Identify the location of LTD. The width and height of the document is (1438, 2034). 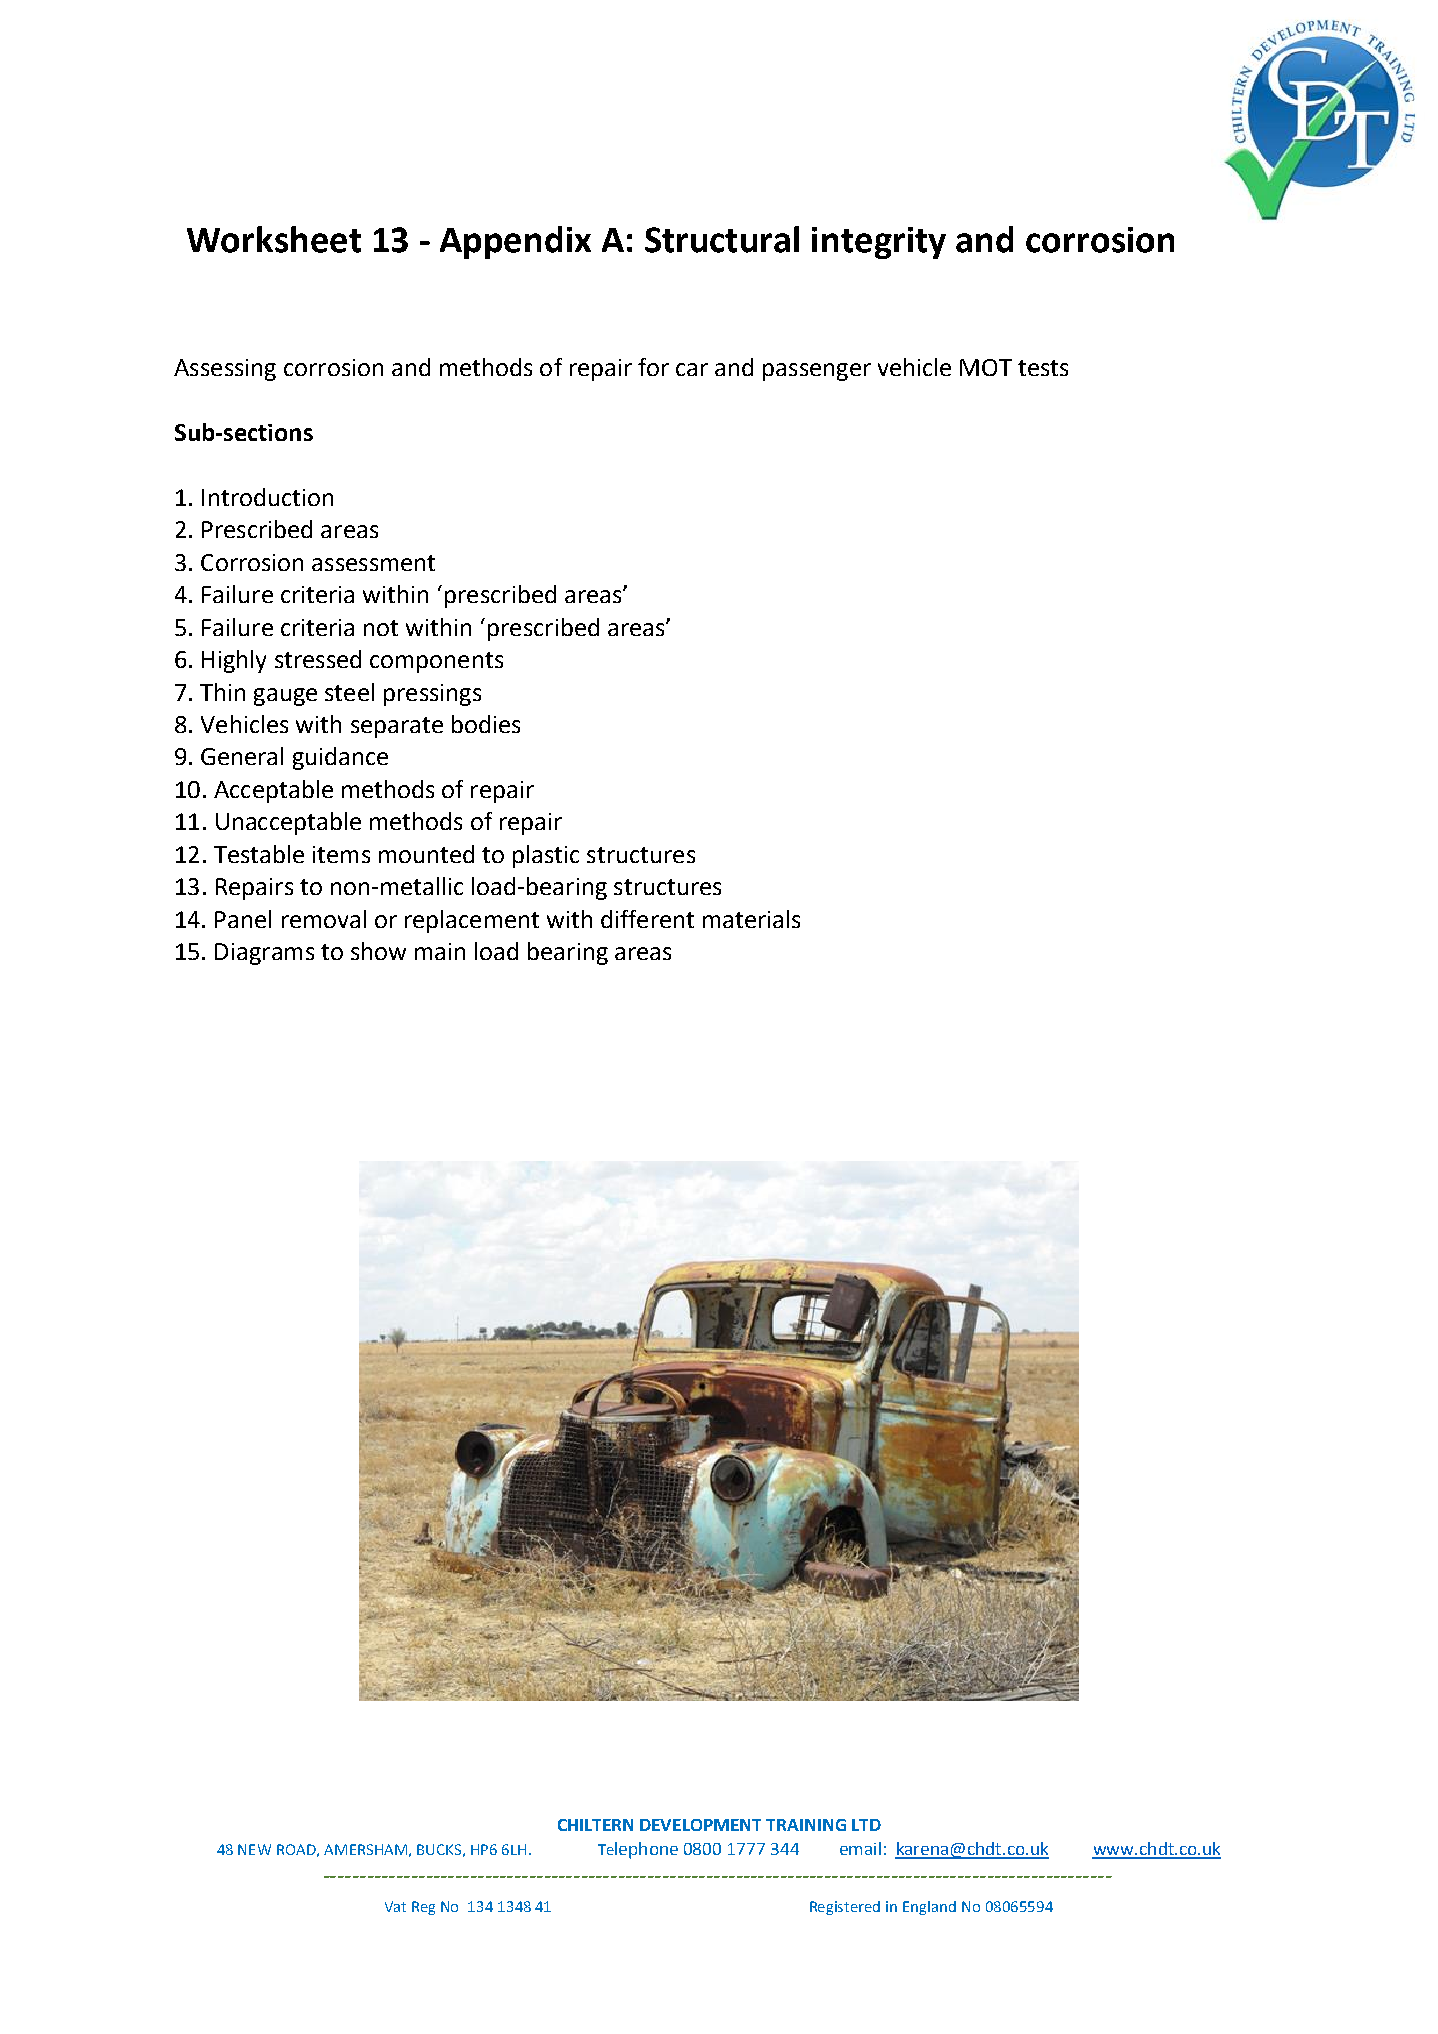
(866, 1825).
